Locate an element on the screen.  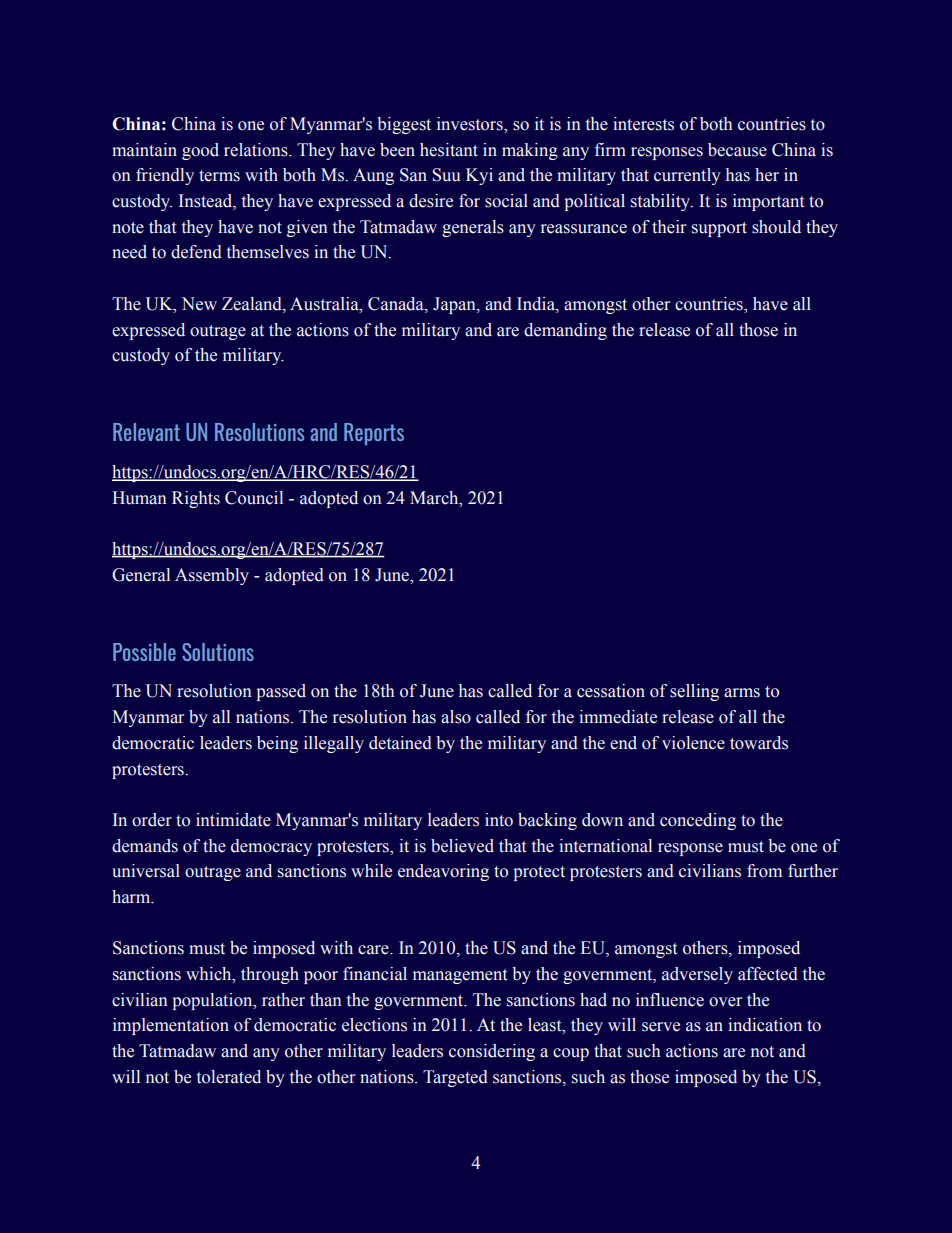
being is located at coordinates (277, 744).
